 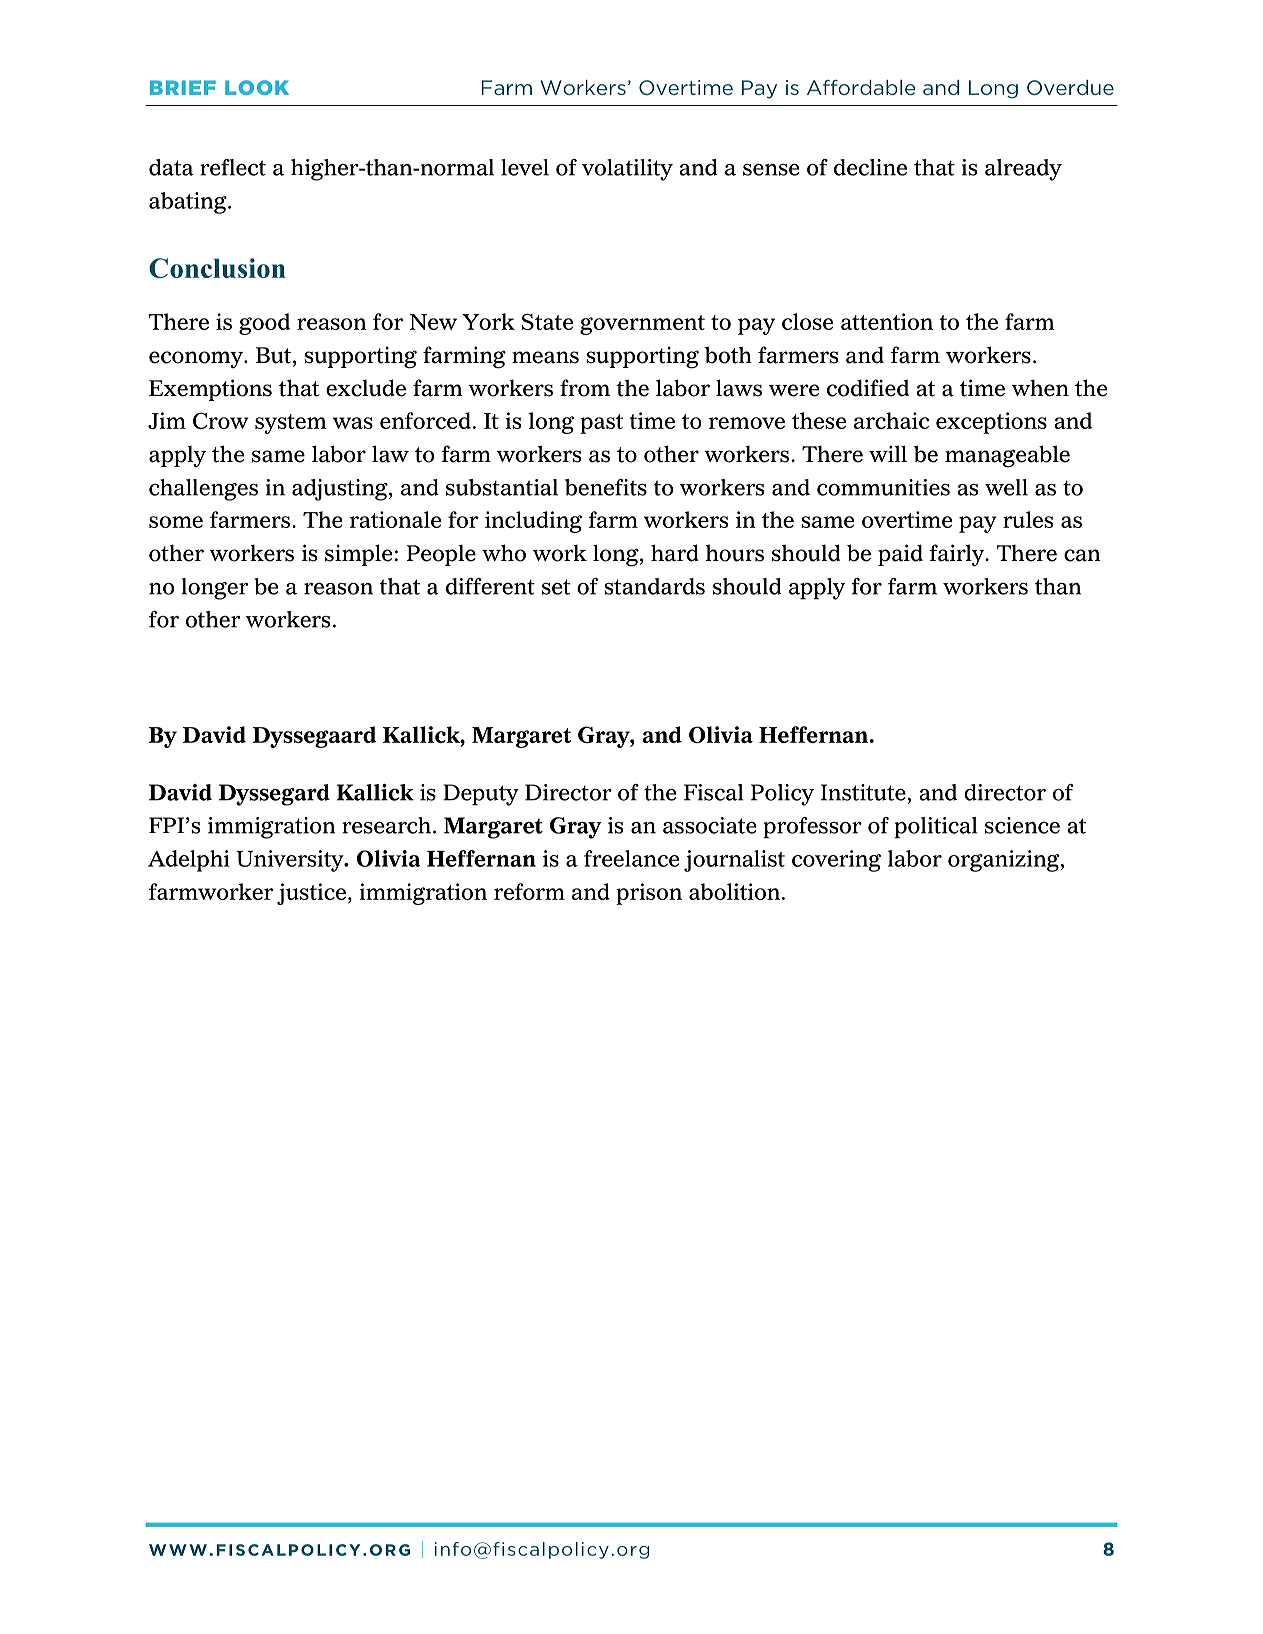 What do you see at coordinates (358, 555) in the document?
I see `simple` at bounding box center [358, 555].
